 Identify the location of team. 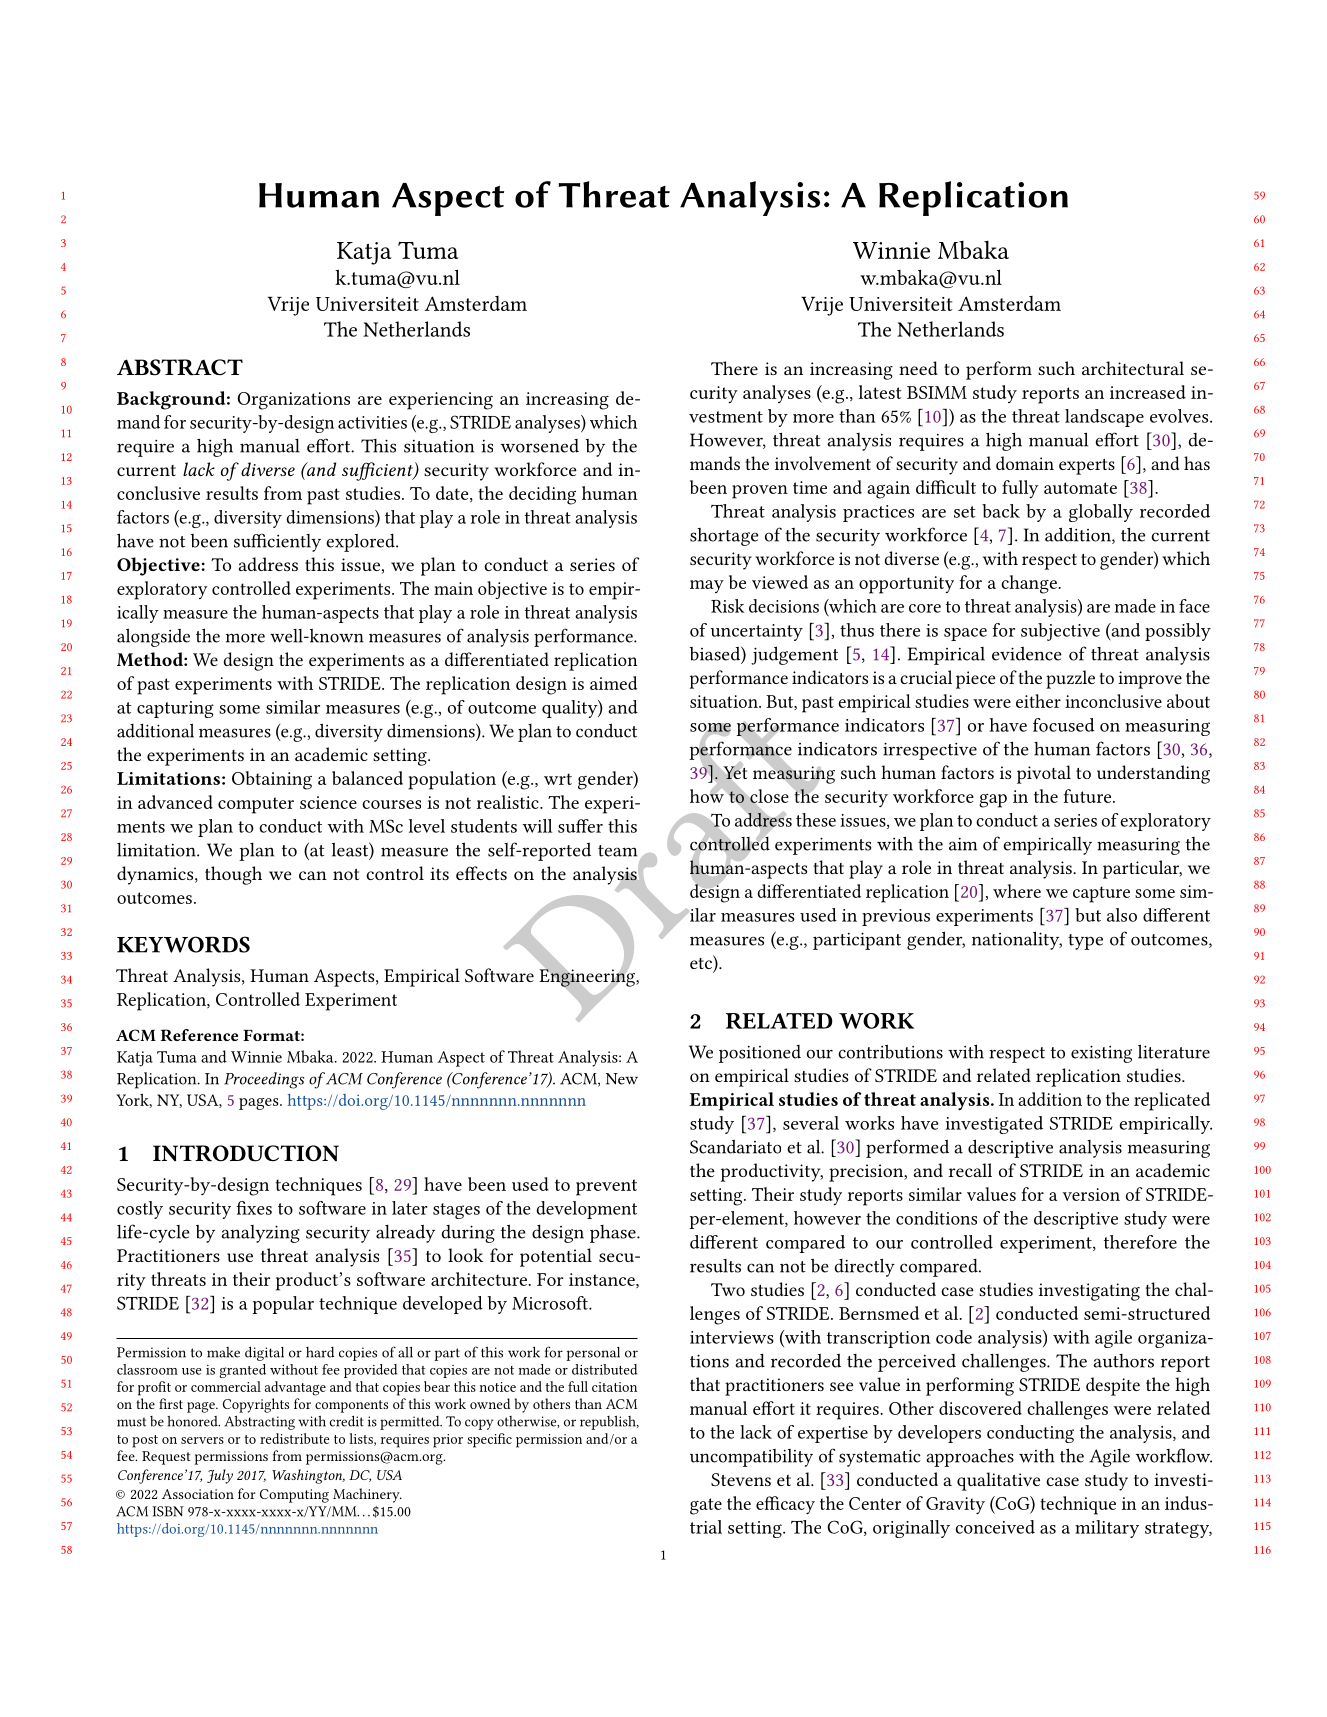
(617, 851).
